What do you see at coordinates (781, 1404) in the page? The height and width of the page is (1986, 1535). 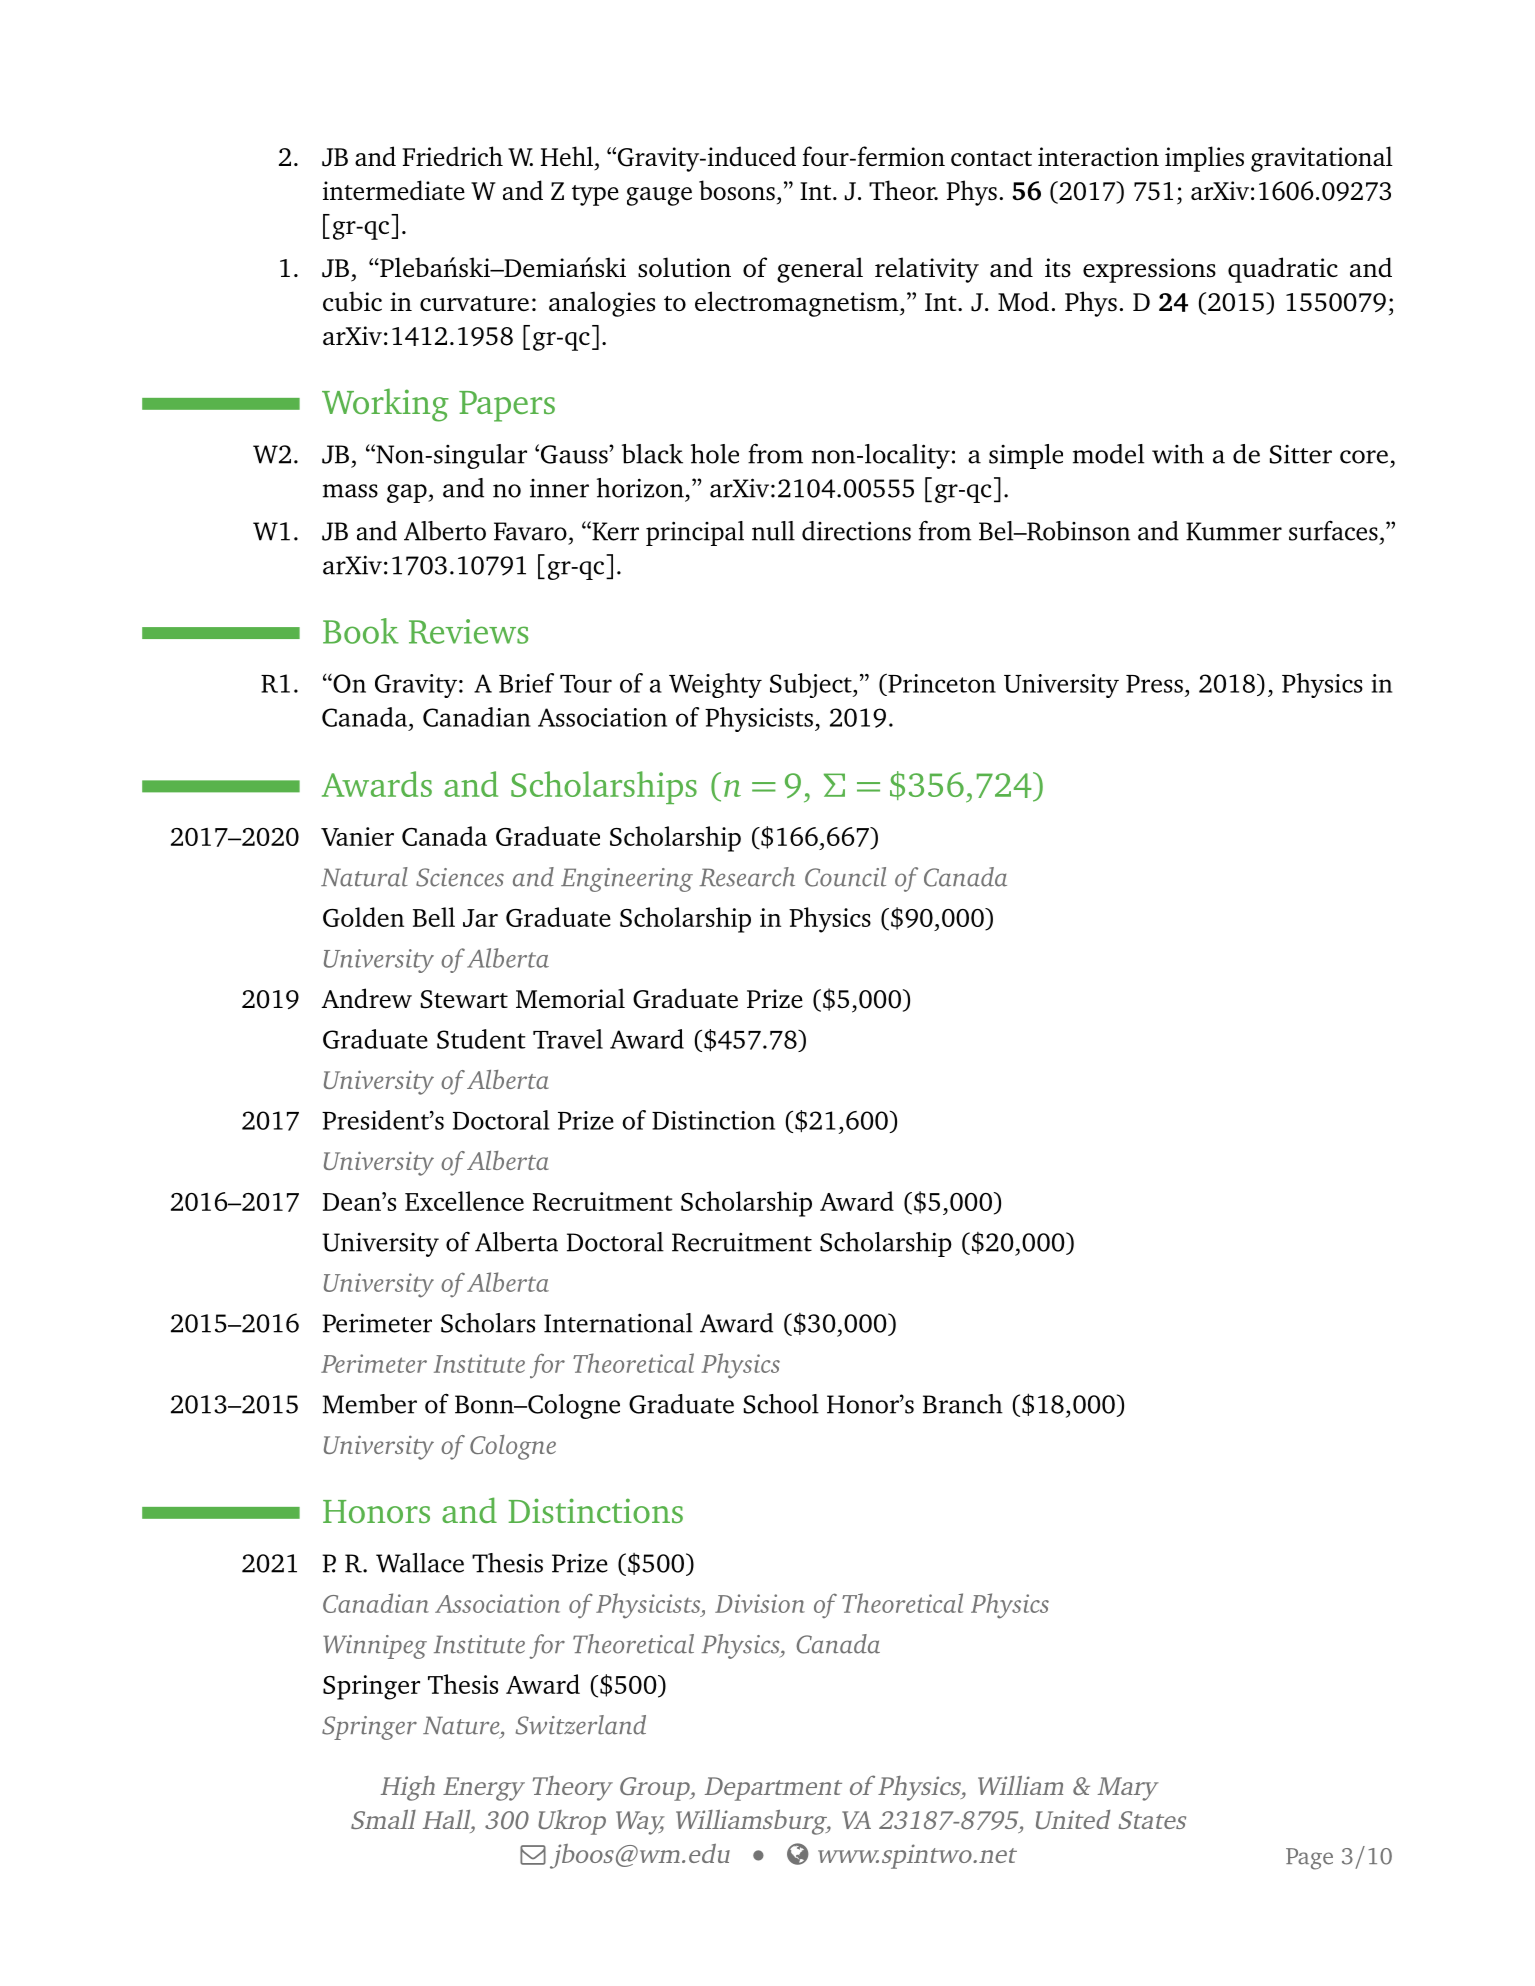 I see `School` at bounding box center [781, 1404].
